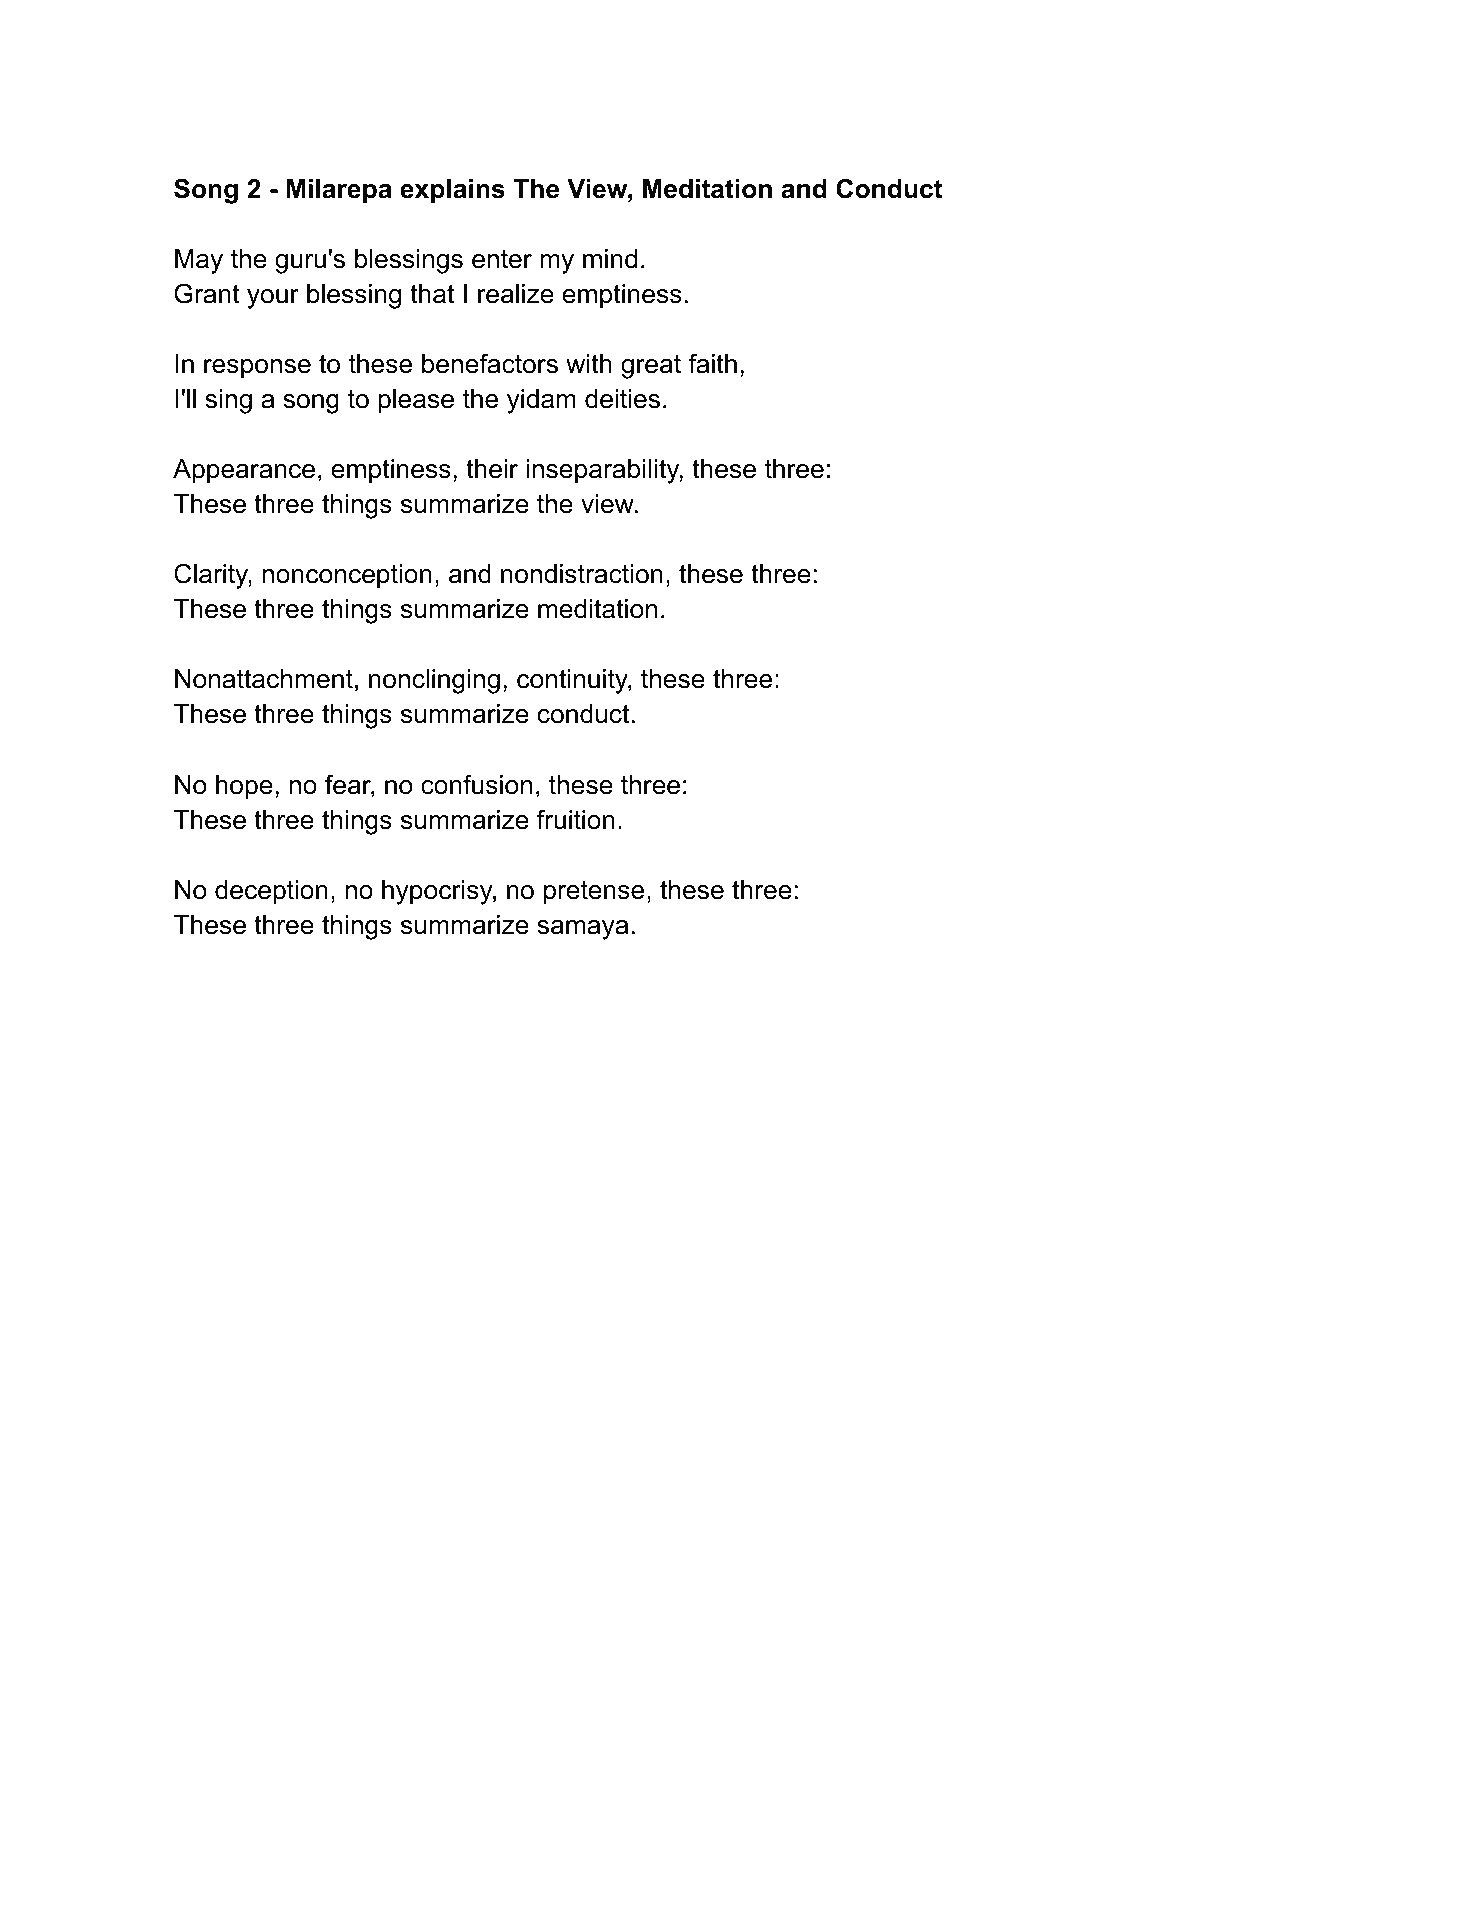  What do you see at coordinates (452, 191) in the document?
I see `explains` at bounding box center [452, 191].
